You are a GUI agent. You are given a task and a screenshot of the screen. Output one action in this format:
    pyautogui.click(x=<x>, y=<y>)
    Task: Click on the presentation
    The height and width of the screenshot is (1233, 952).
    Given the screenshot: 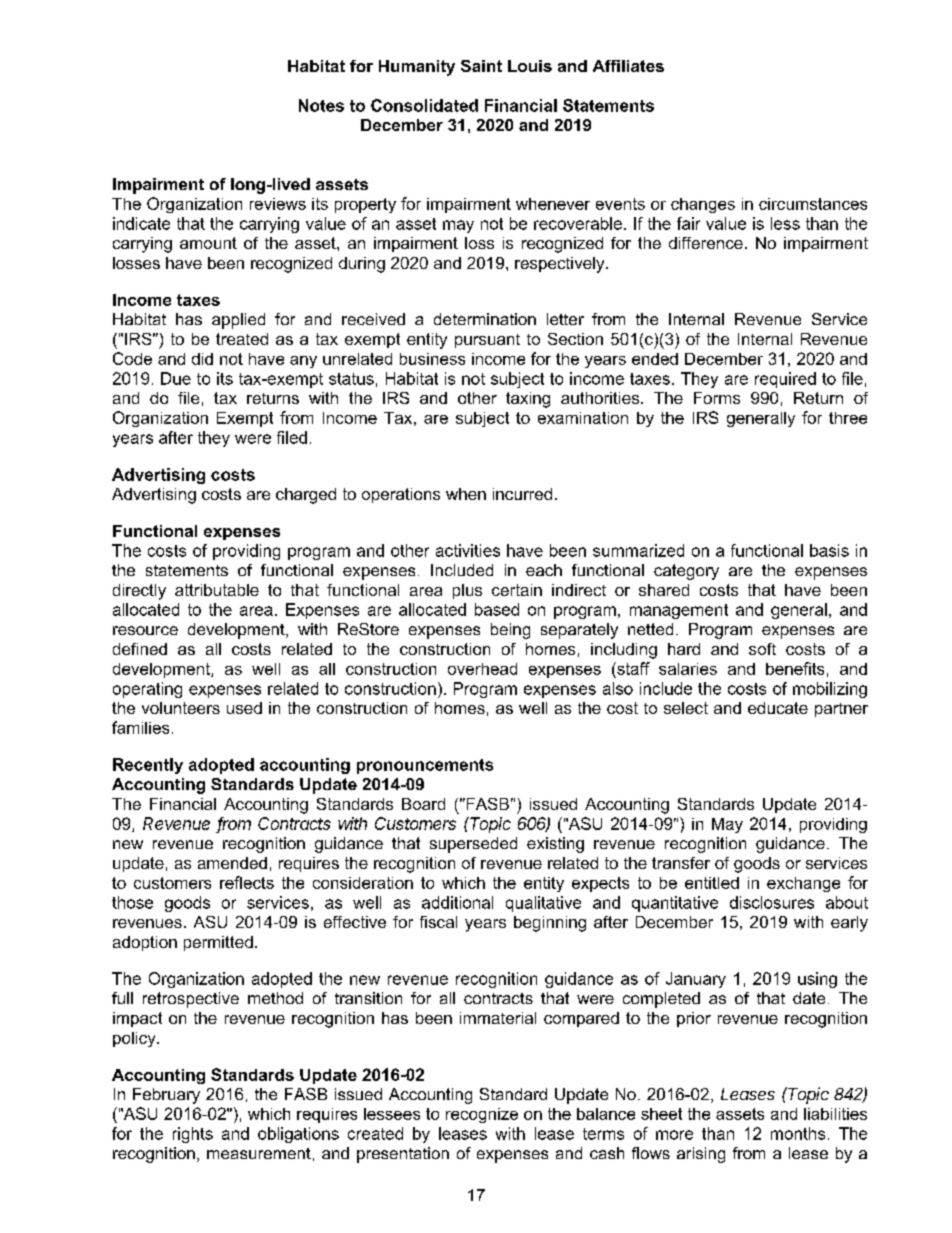 What is the action you would take?
    pyautogui.click(x=403, y=1155)
